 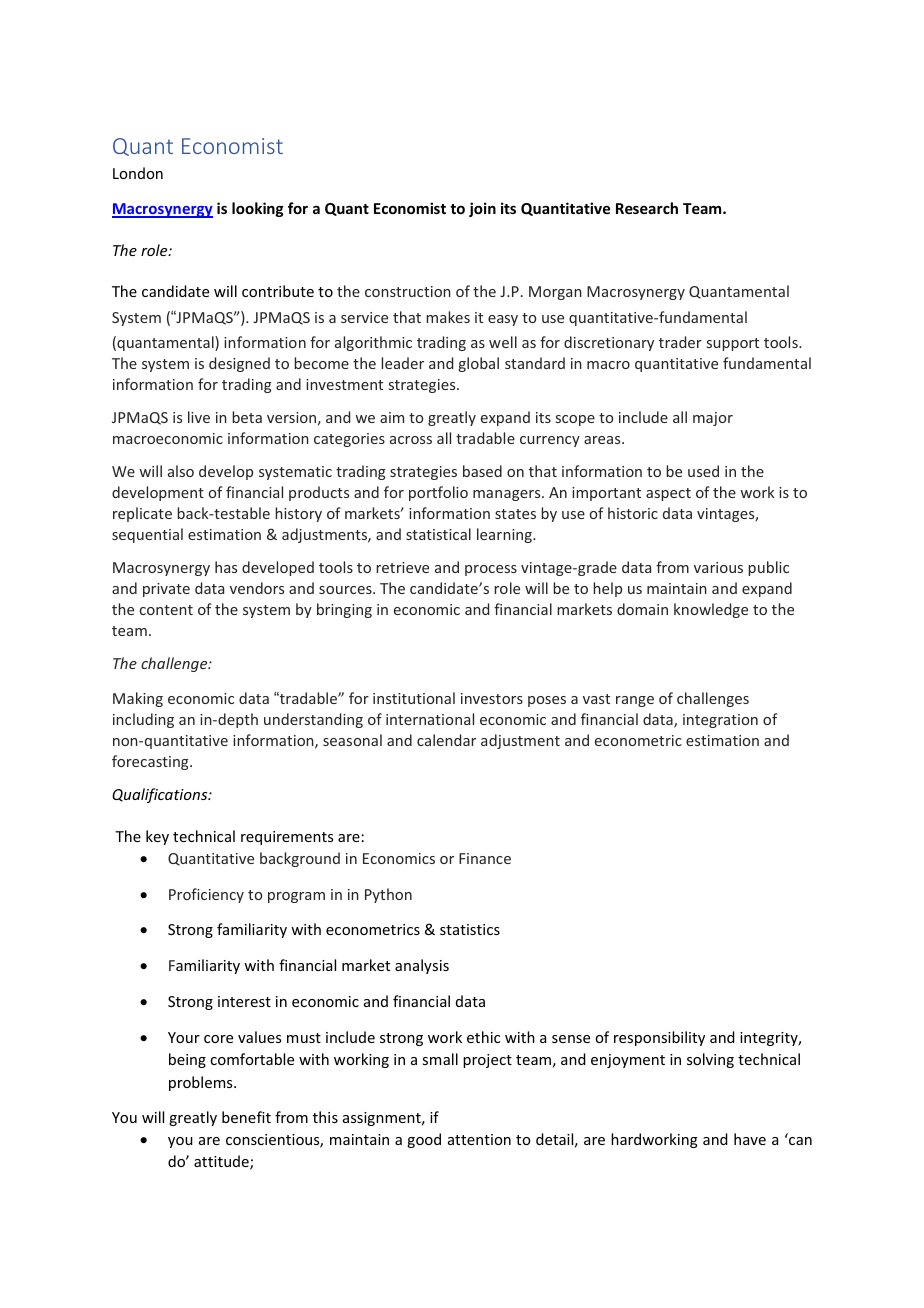 What do you see at coordinates (206, 895) in the document?
I see `Proficiency` at bounding box center [206, 895].
